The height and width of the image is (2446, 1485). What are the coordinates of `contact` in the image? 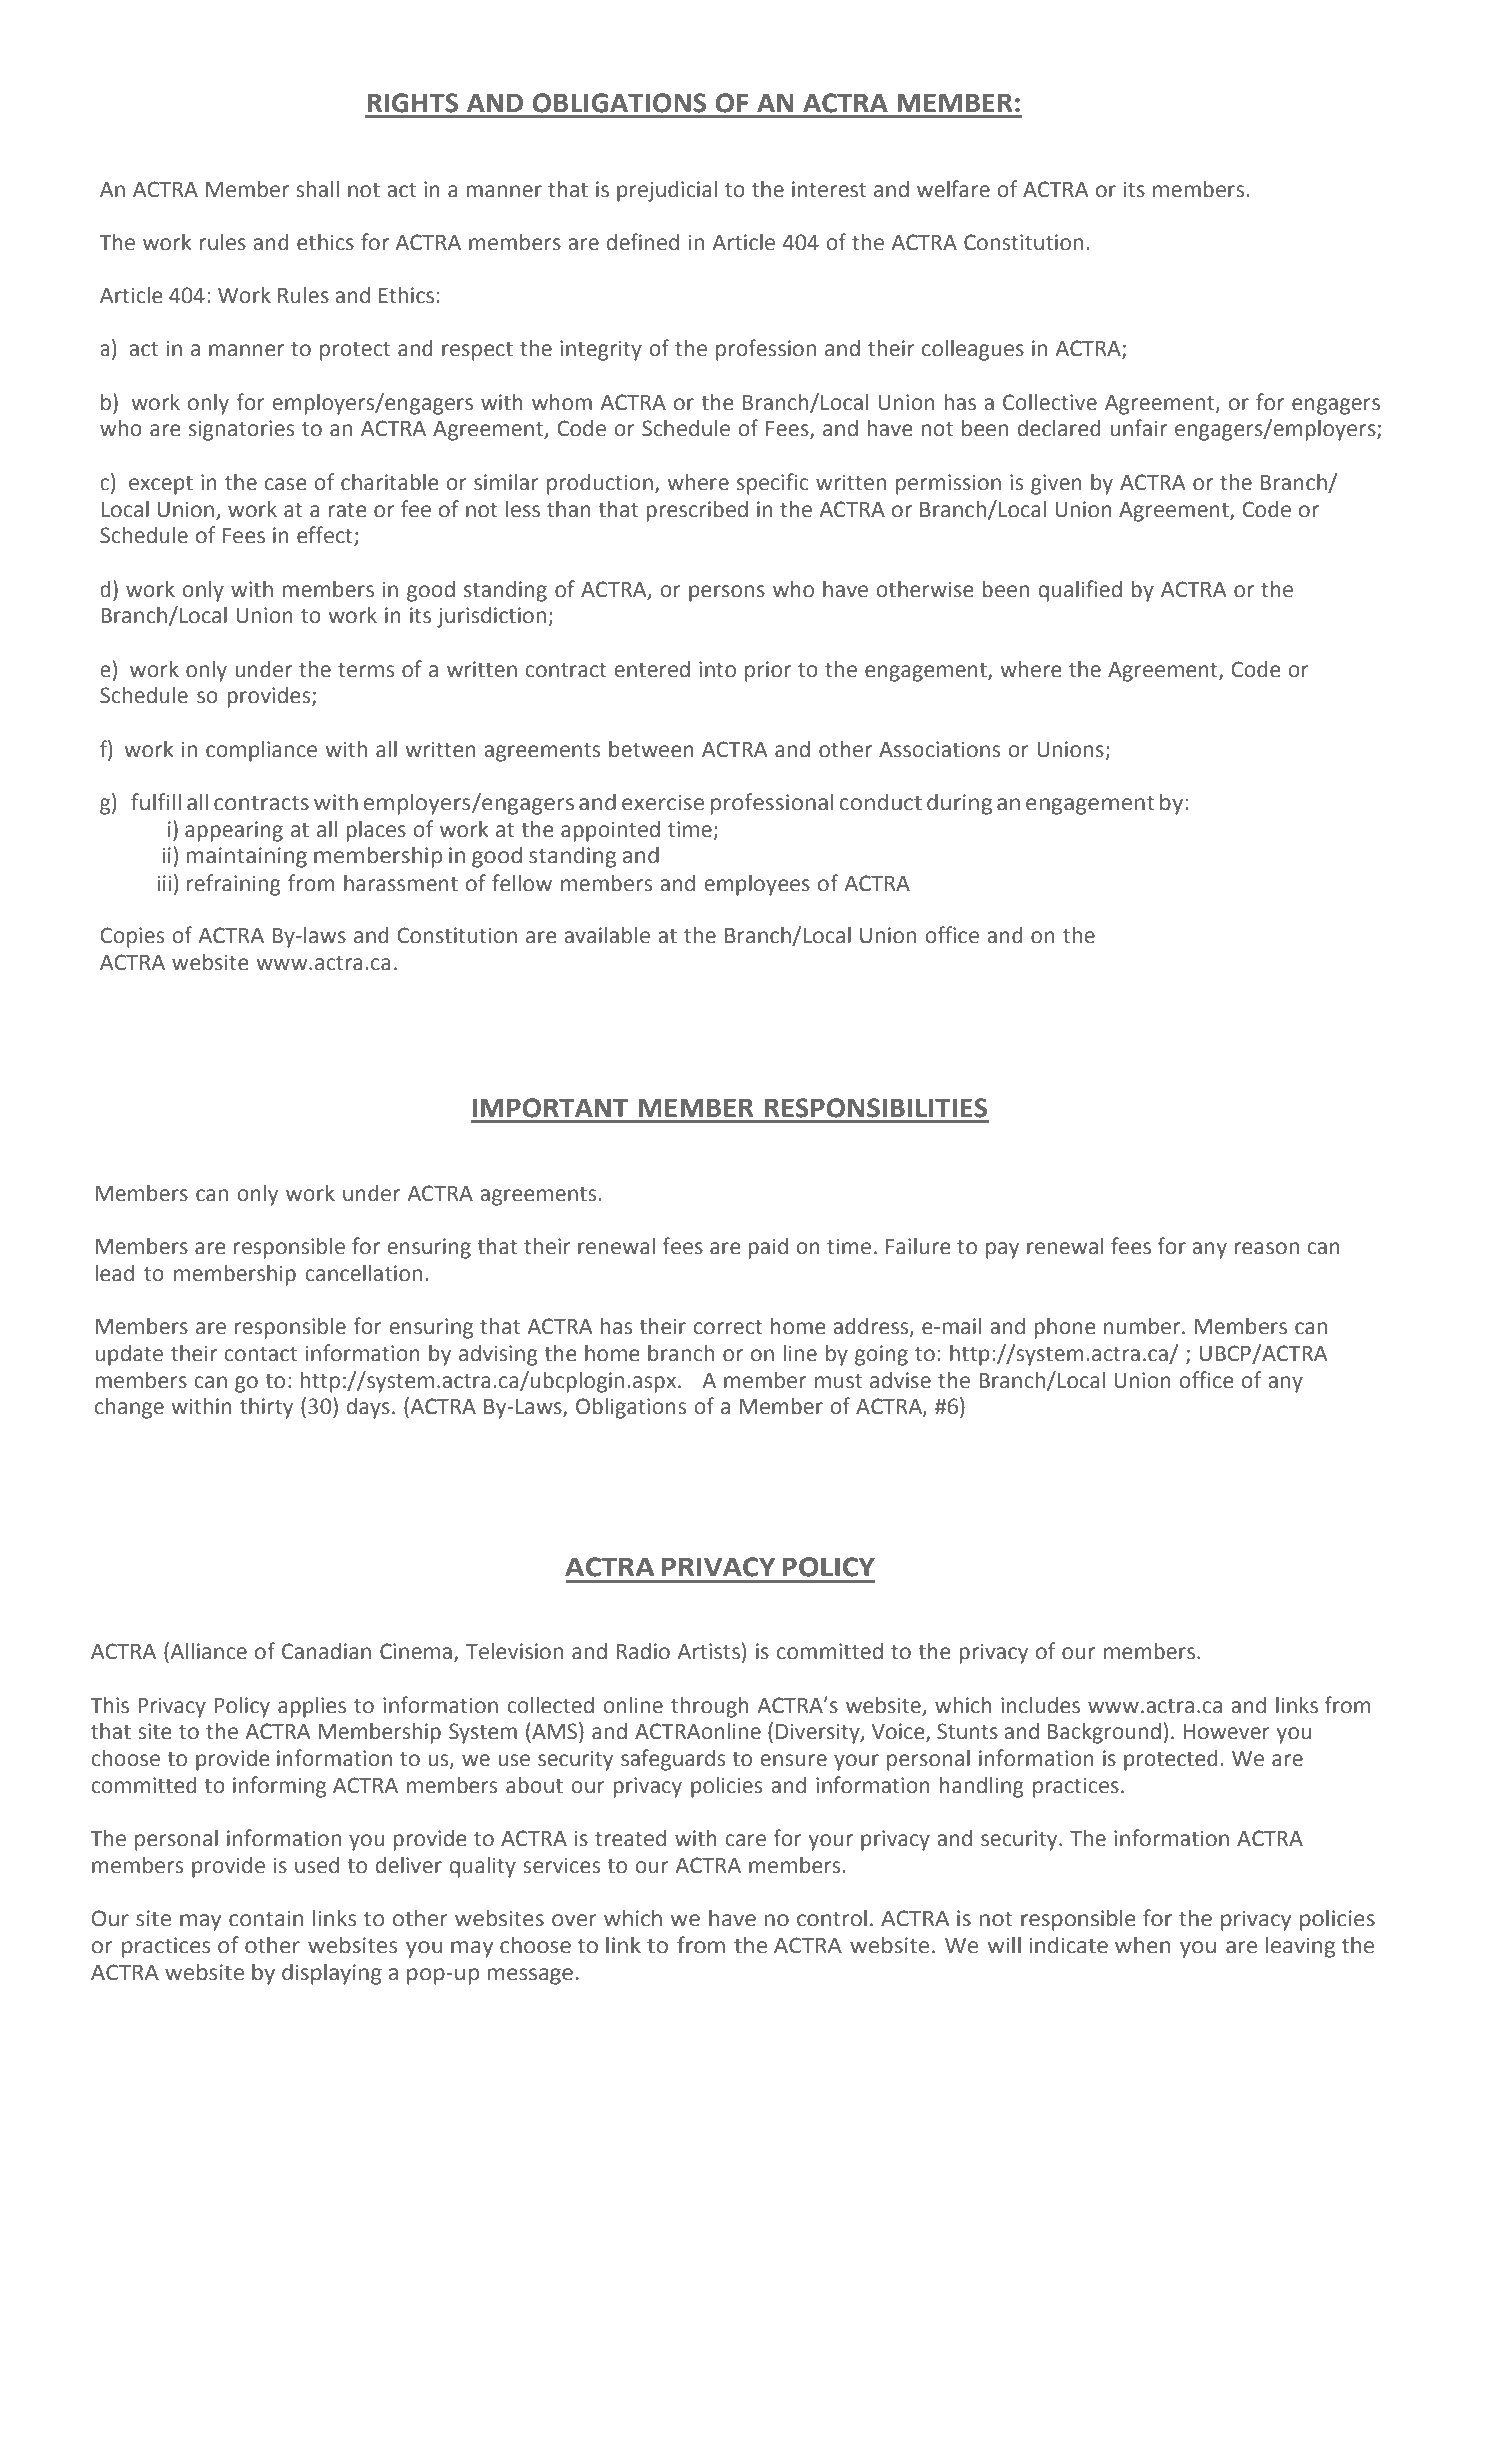 It's located at (260, 1354).
